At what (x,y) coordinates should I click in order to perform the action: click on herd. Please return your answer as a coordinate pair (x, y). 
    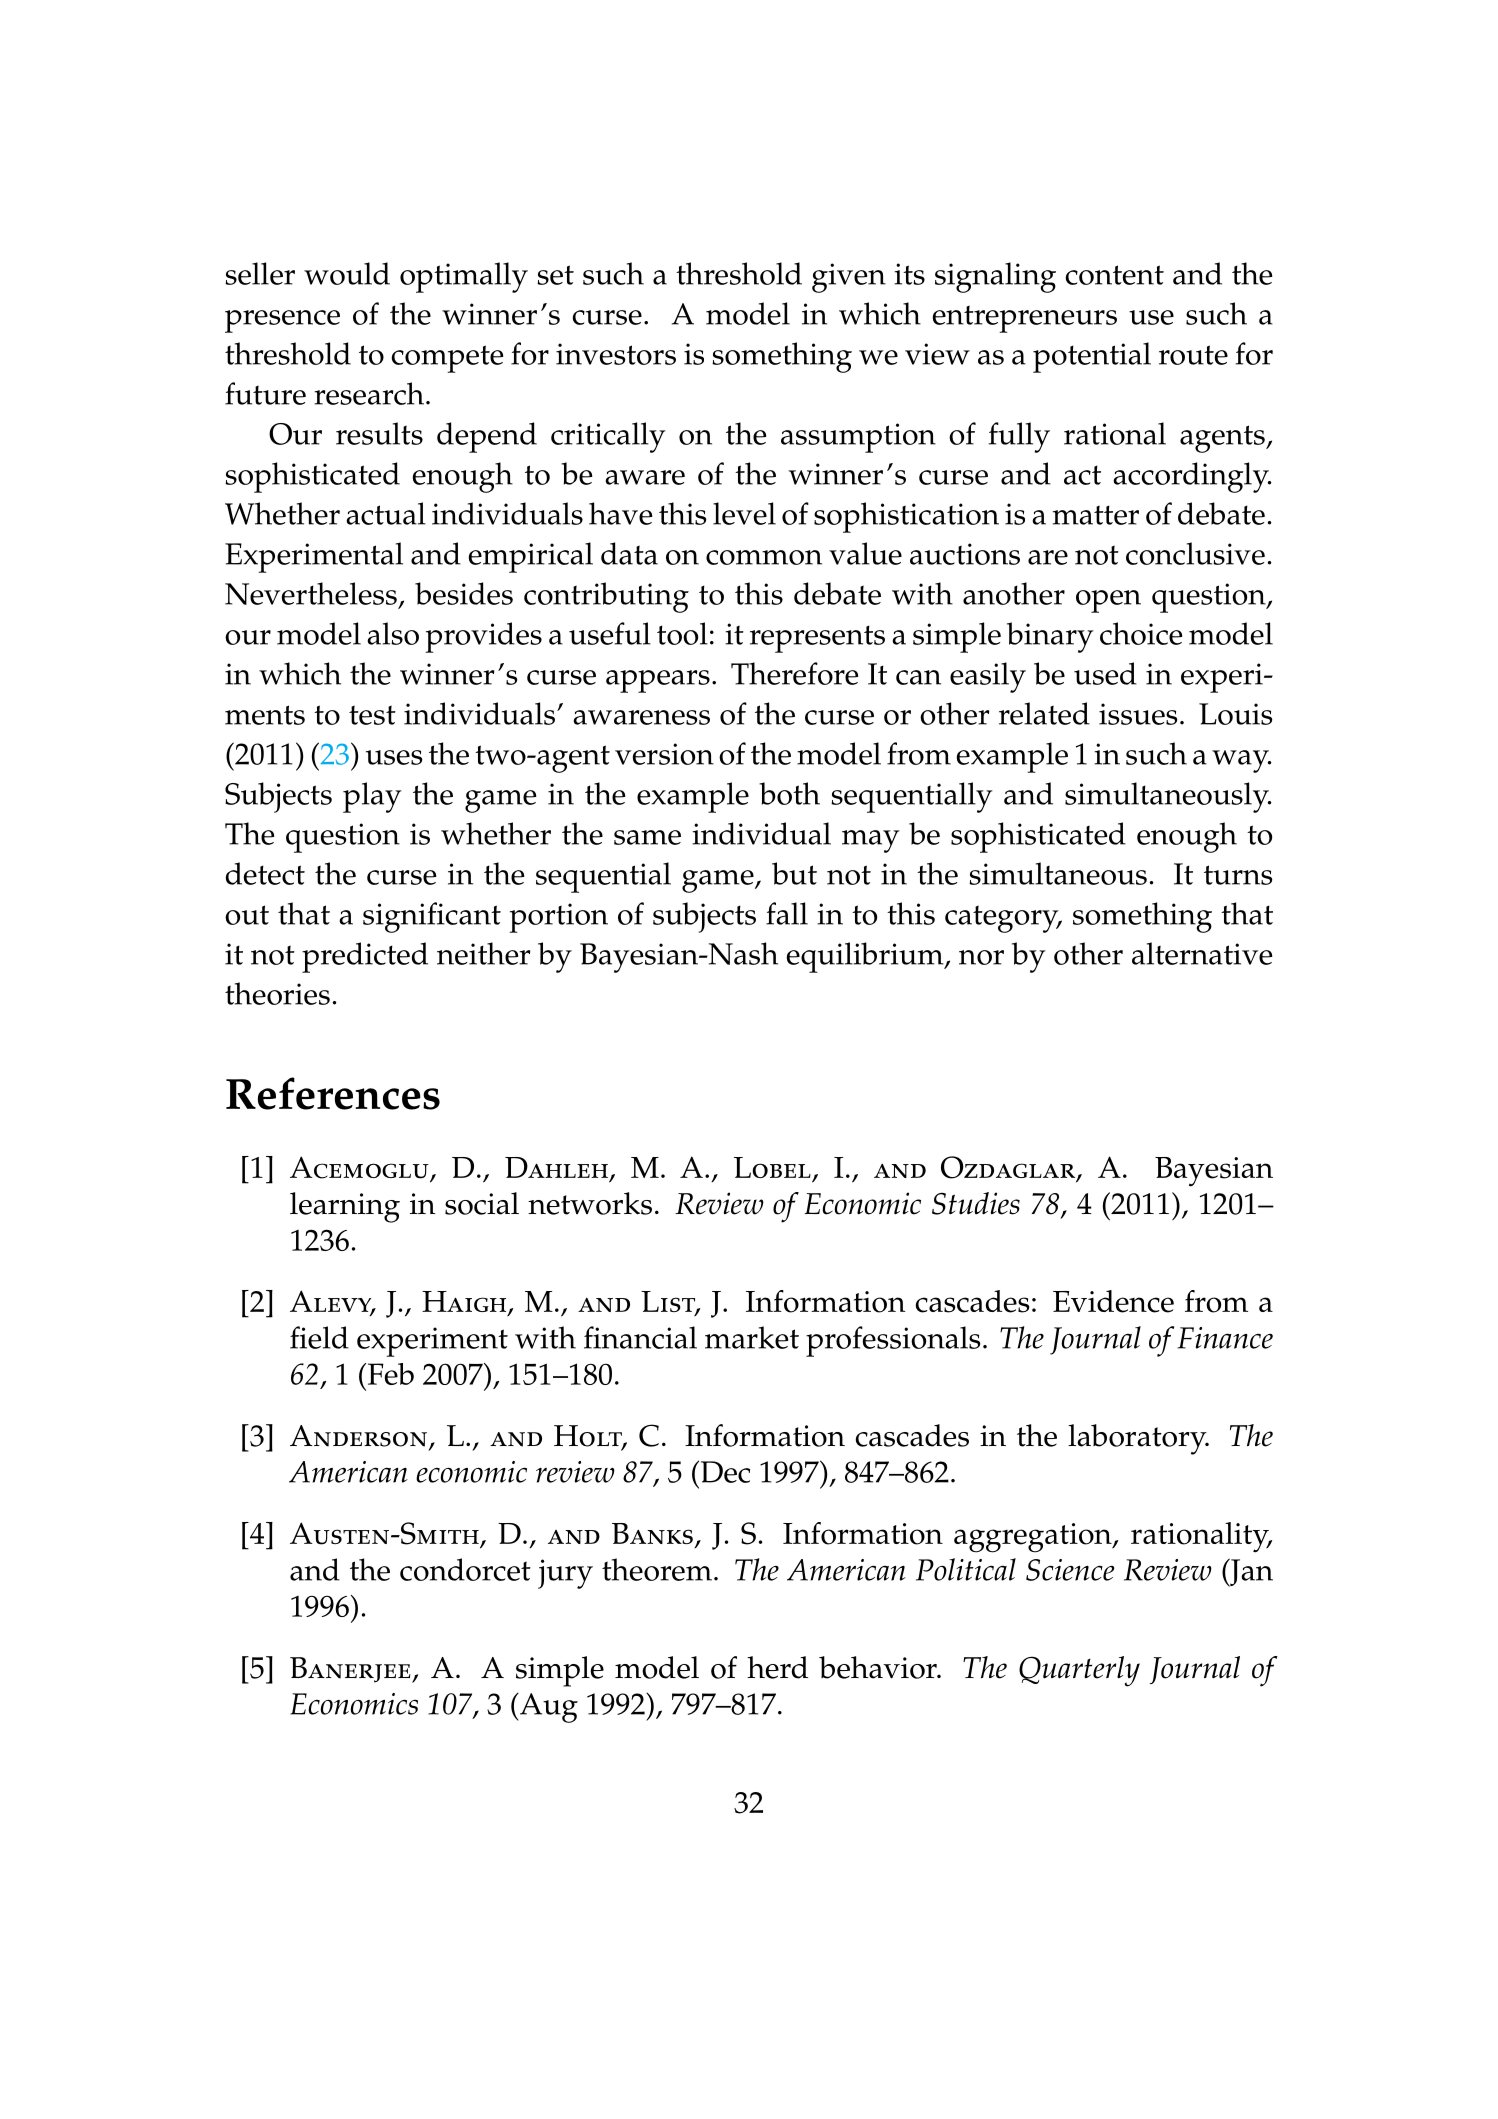
    Looking at the image, I should click on (777, 1667).
